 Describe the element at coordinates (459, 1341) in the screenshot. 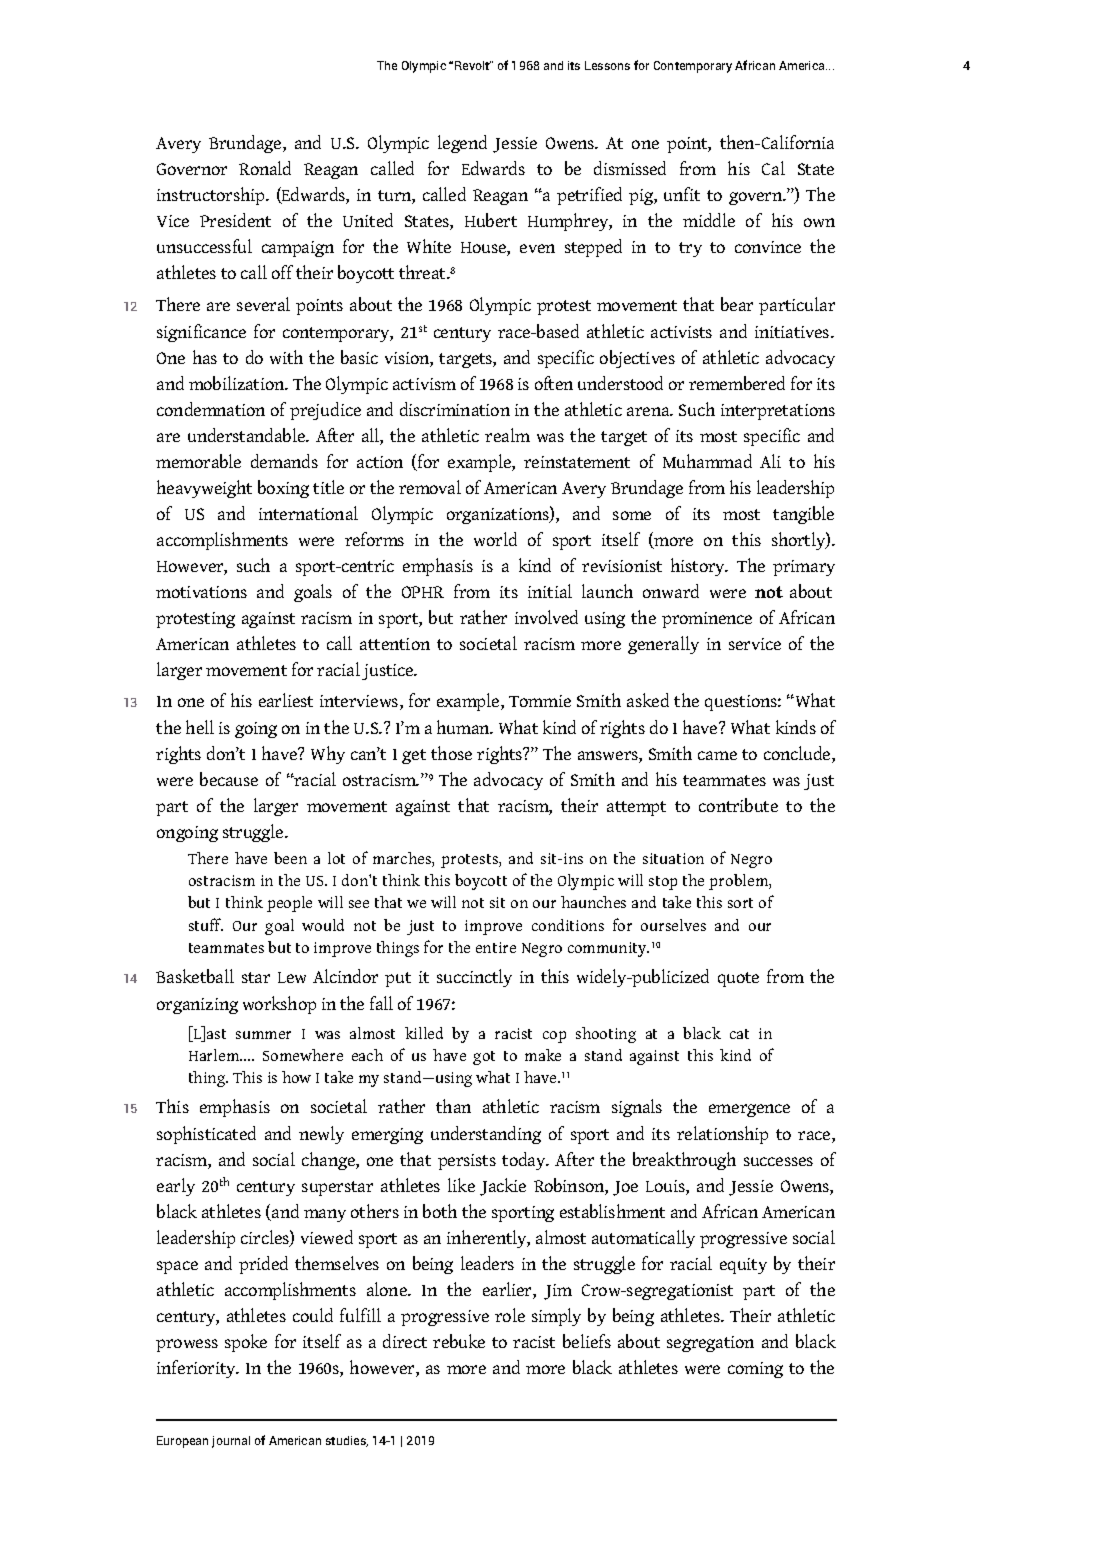

I see `rebuke` at that location.
